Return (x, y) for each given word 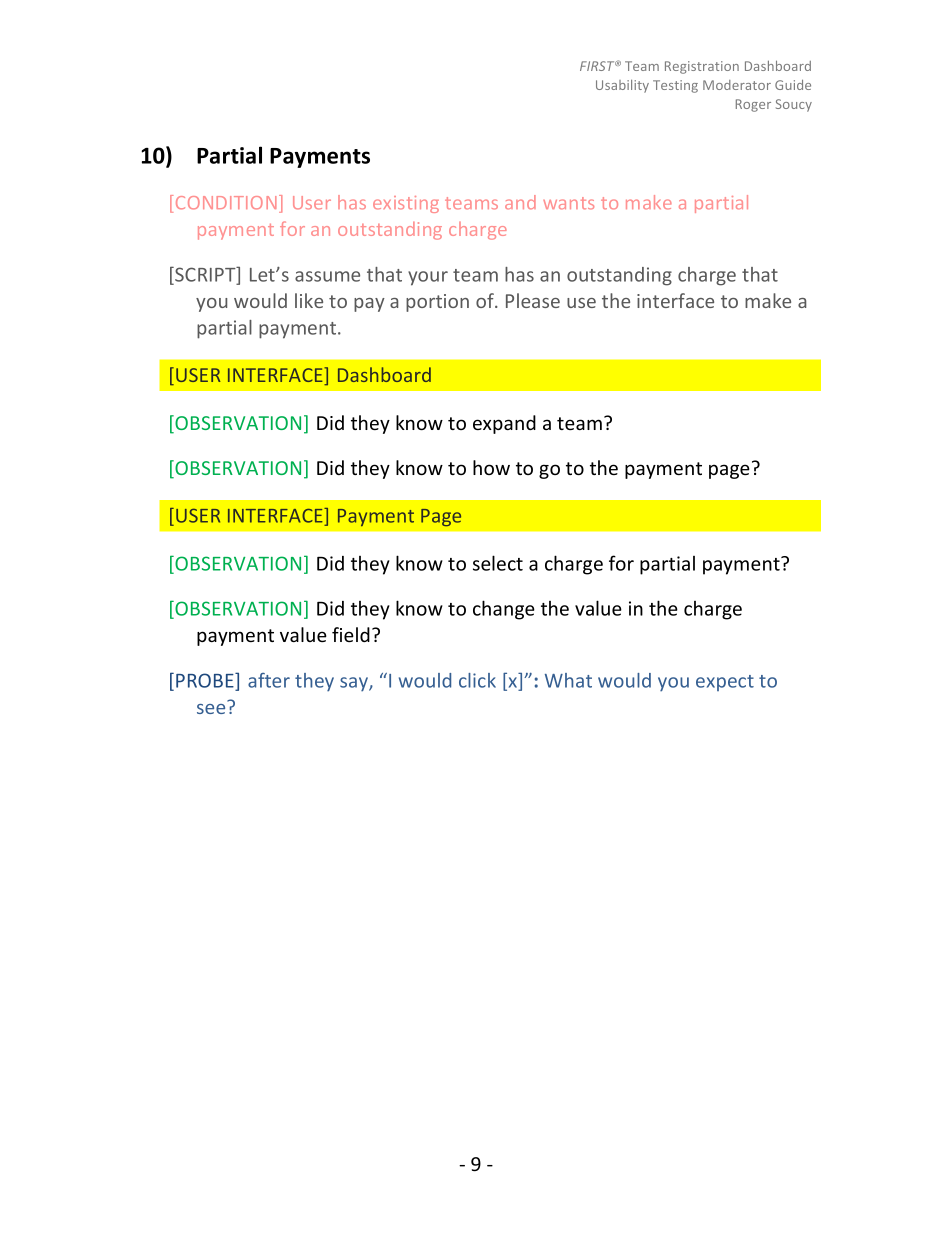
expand (504, 424)
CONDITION (226, 203)
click (477, 680)
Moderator (737, 85)
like (309, 300)
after (269, 680)
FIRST (598, 66)
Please (533, 300)
